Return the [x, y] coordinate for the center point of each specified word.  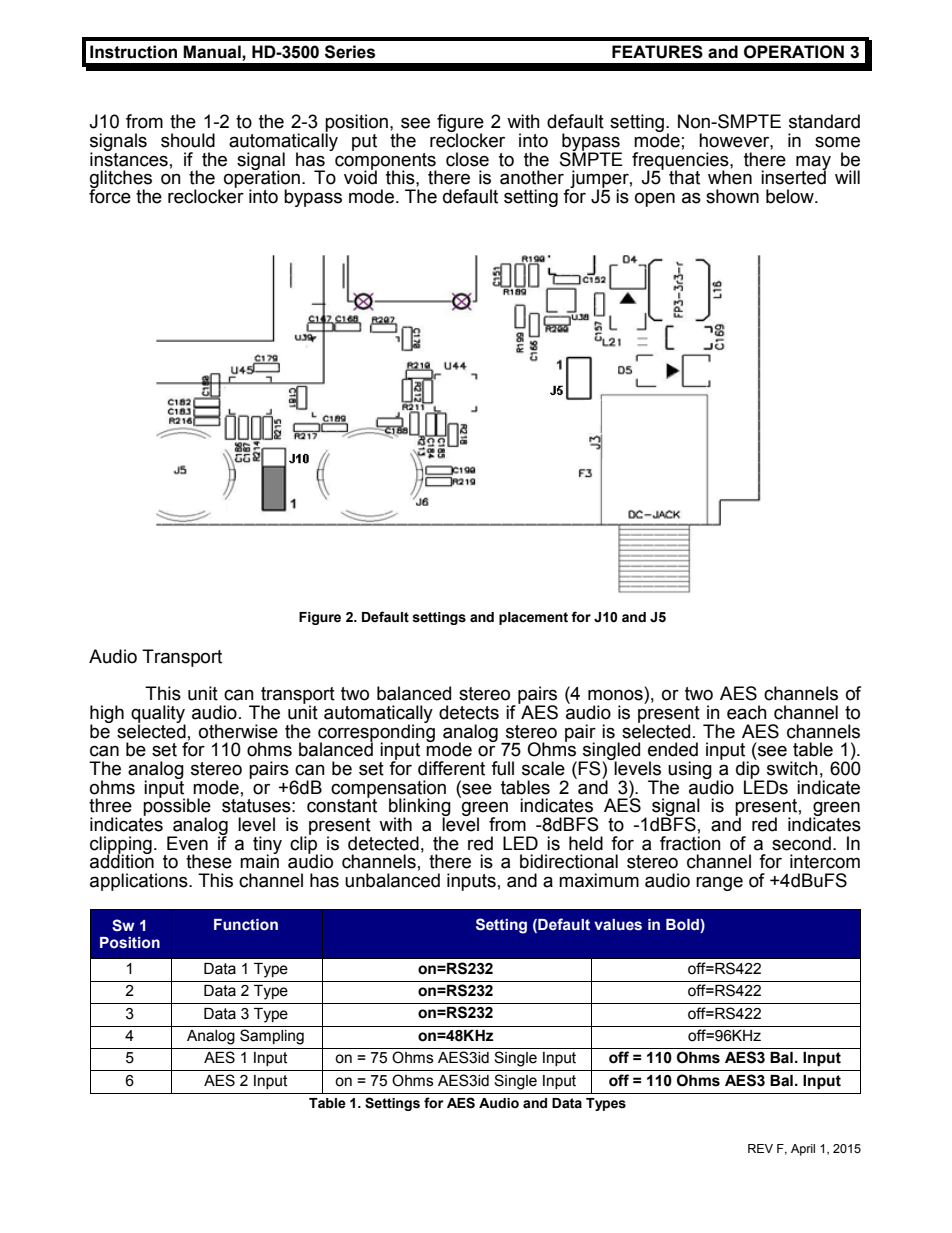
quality [158, 715]
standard [824, 121]
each [747, 712]
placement [533, 618]
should [188, 140]
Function [246, 925]
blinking [420, 808]
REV [760, 1148]
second [801, 843]
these [209, 861]
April [803, 1150]
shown [732, 196]
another [532, 177]
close [467, 159]
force [110, 195]
